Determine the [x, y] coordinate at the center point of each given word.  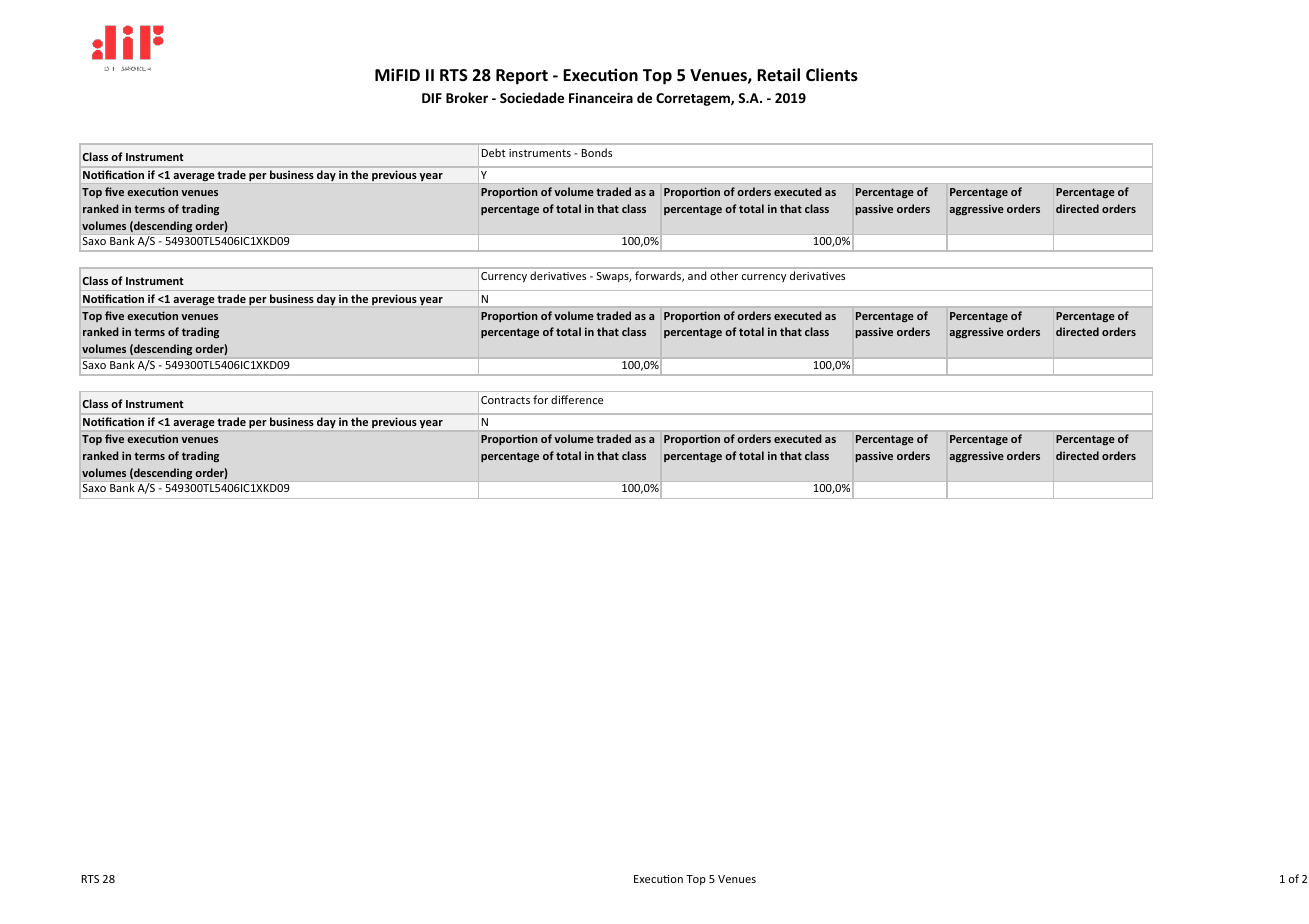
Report [522, 77]
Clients [832, 75]
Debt [494, 152]
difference [577, 399]
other [724, 275]
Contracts [505, 400]
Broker [467, 97]
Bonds [597, 152]
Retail [778, 74]
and [697, 275]
